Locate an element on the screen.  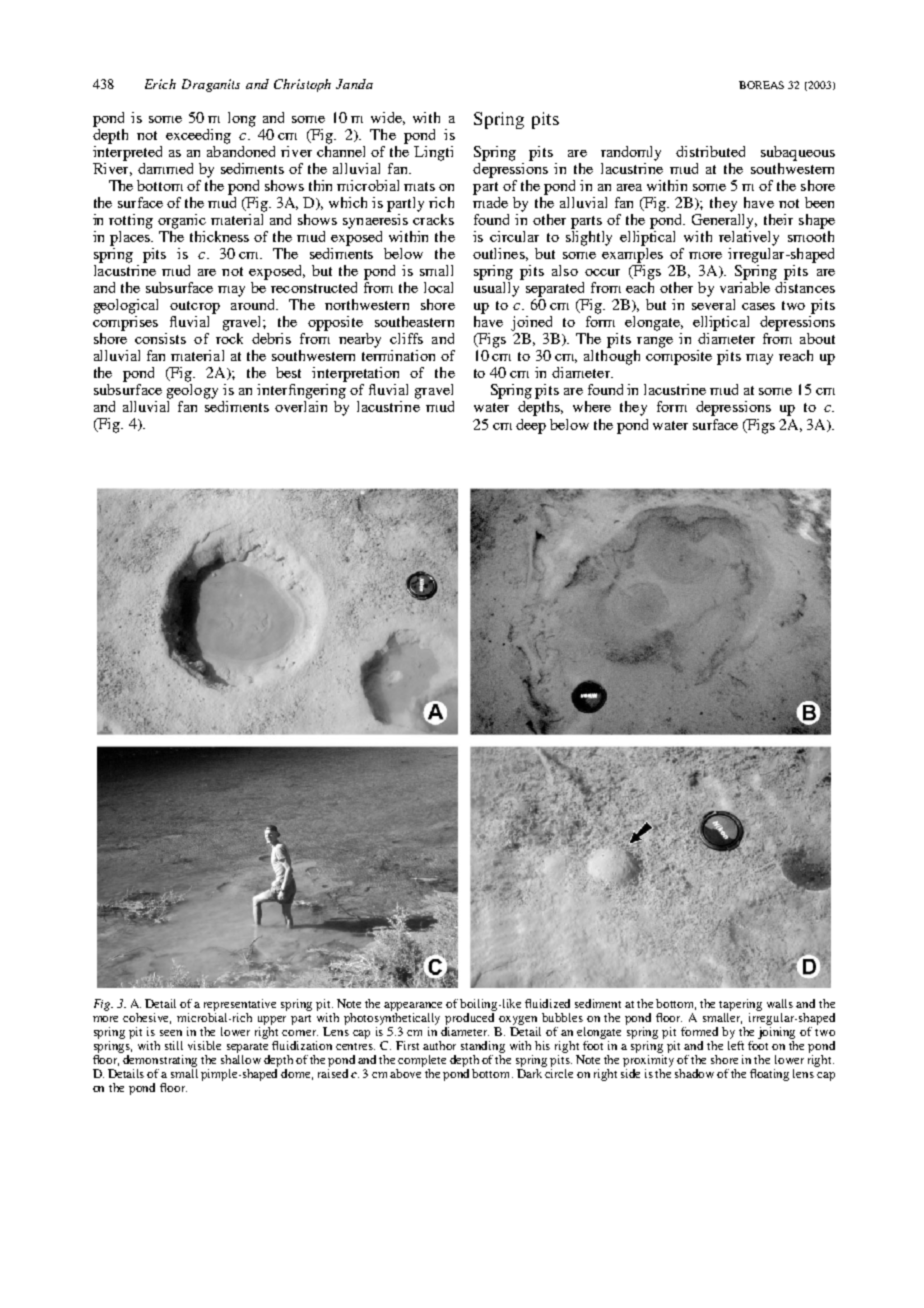
visible is located at coordinates (204, 1045).
